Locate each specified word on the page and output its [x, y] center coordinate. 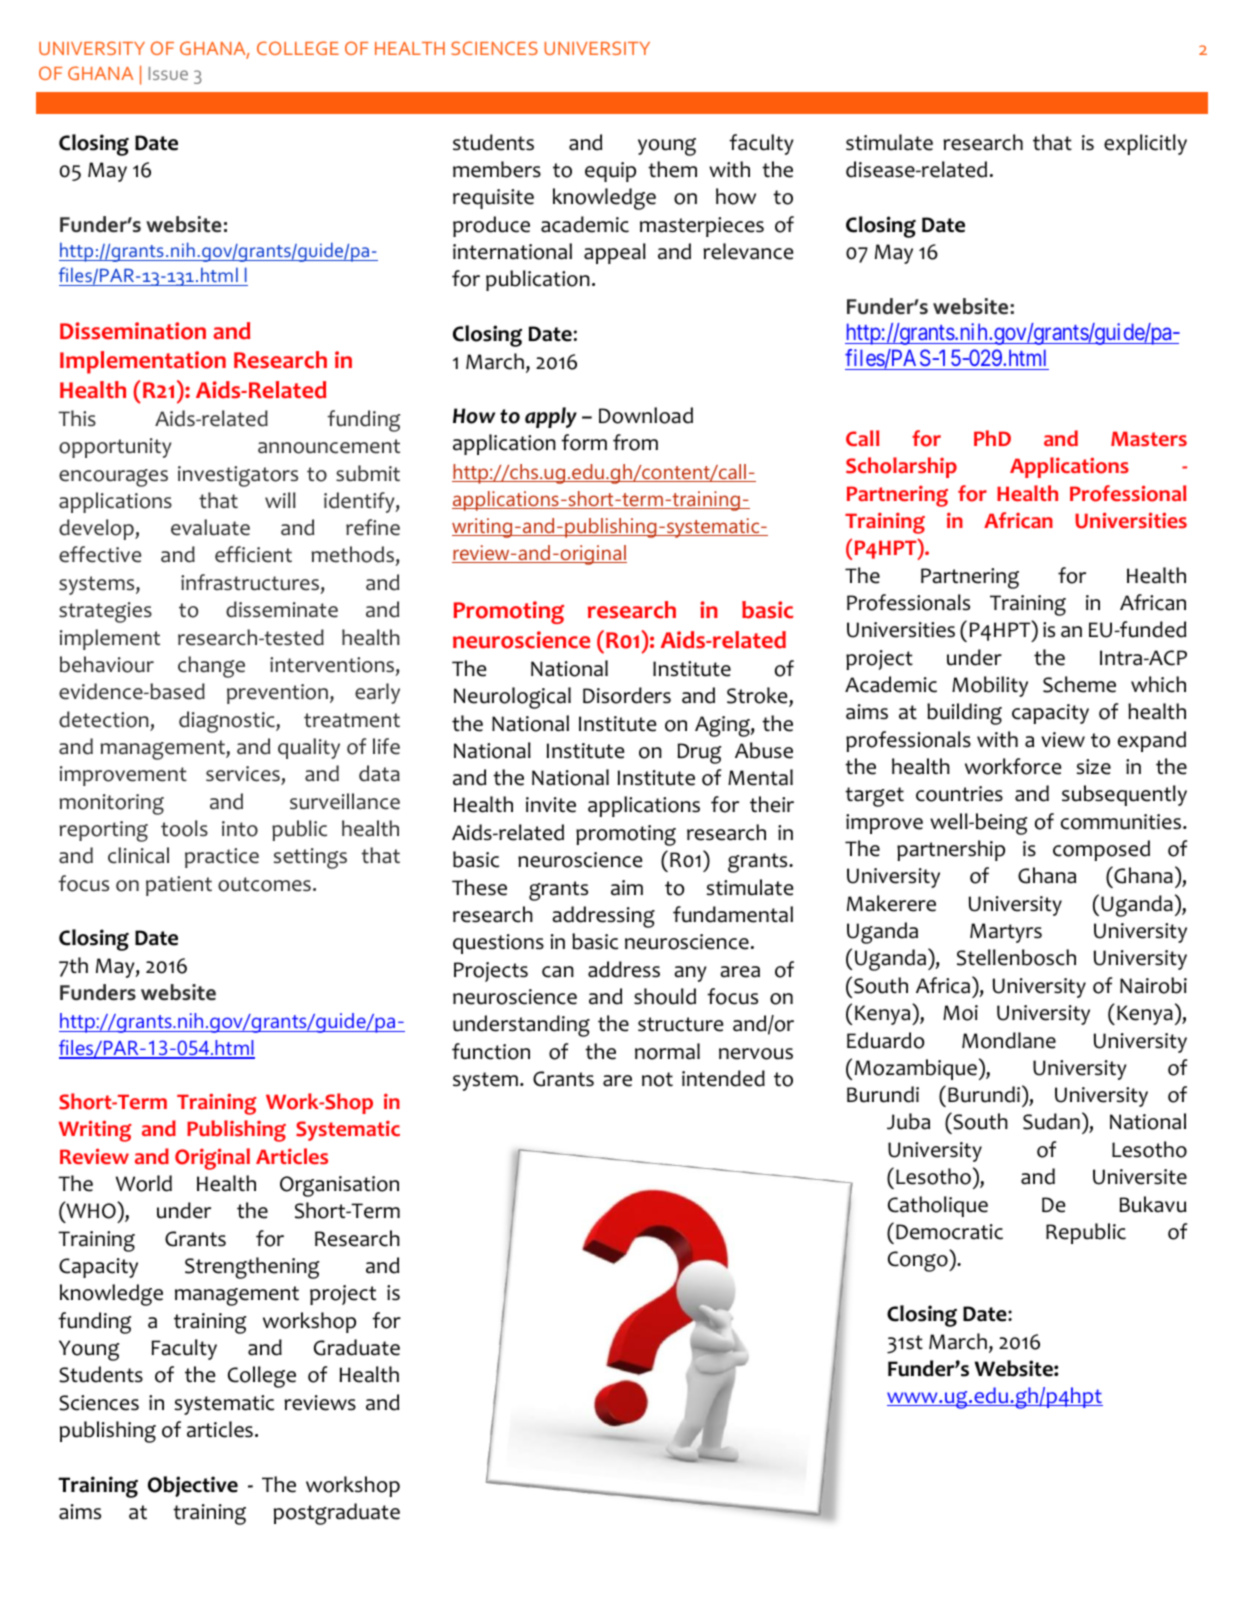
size [1093, 767]
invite [551, 805]
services [243, 774]
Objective [193, 1486]
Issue [168, 73]
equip [610, 172]
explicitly [1145, 144]
